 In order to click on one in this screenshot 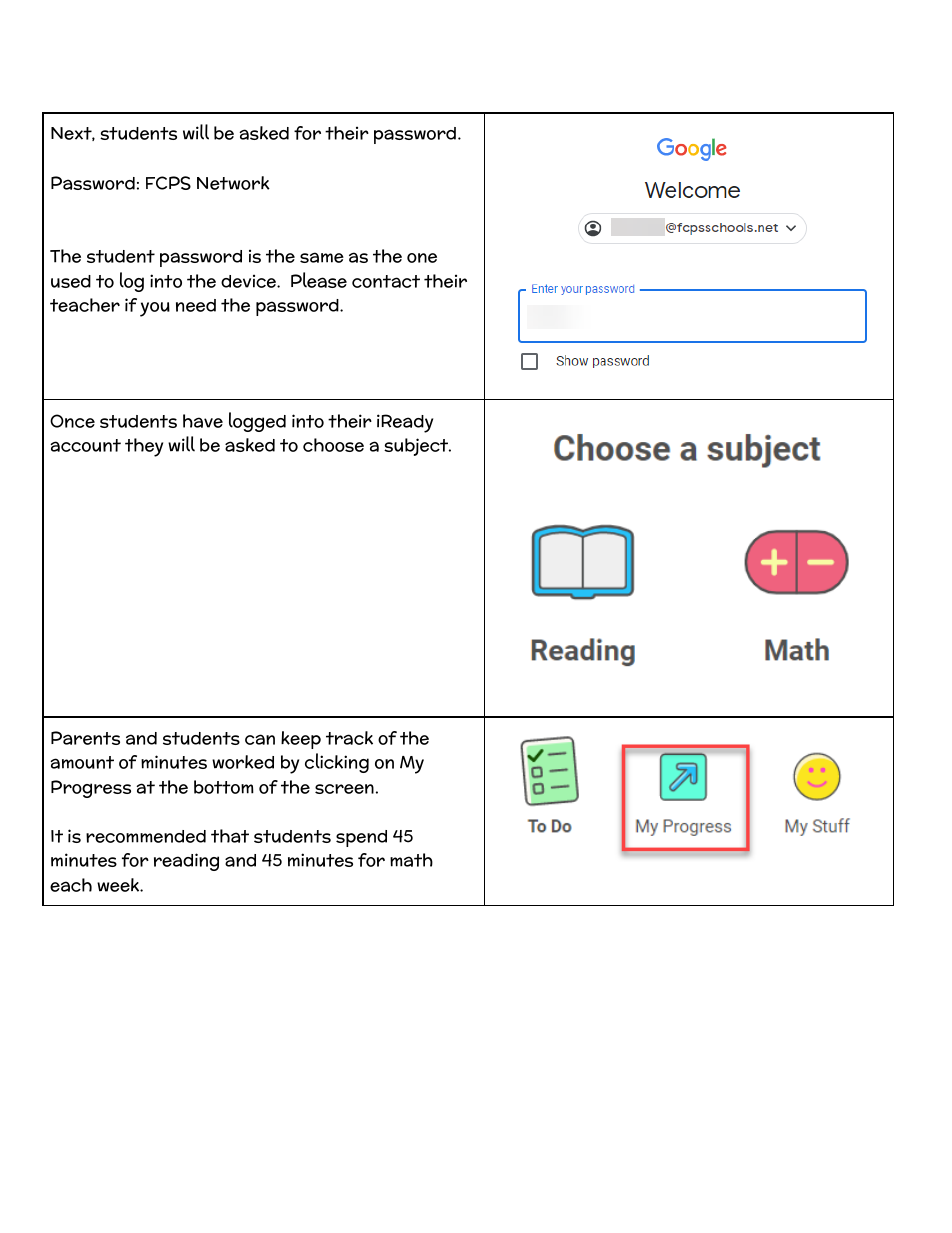, I will do `click(422, 258)`.
